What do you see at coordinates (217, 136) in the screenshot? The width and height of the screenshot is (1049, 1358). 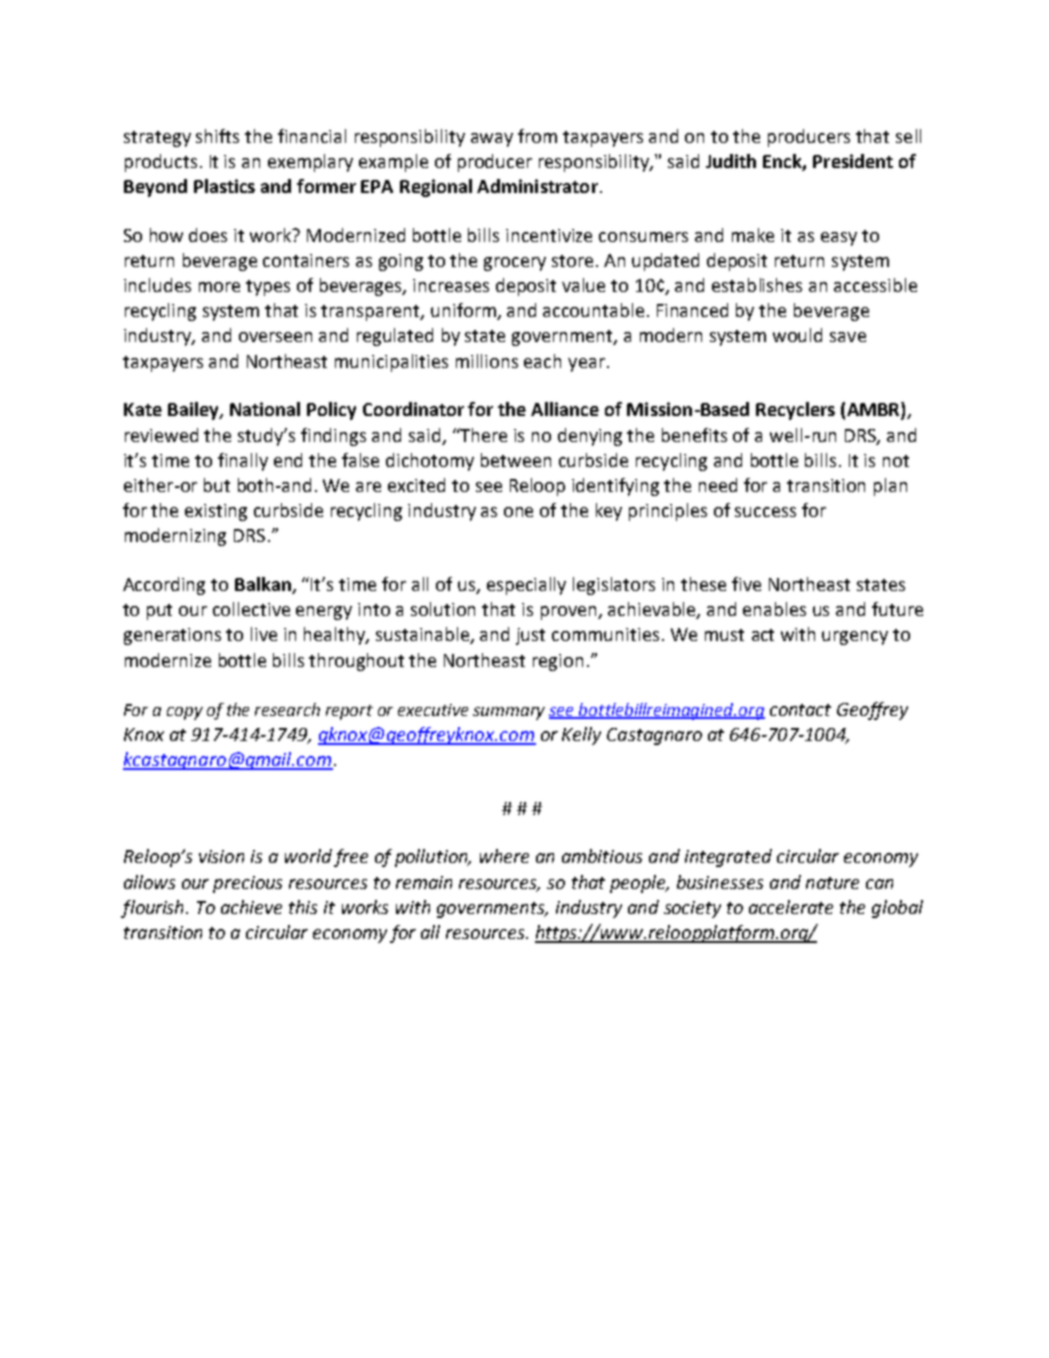 I see `shifts` at bounding box center [217, 136].
